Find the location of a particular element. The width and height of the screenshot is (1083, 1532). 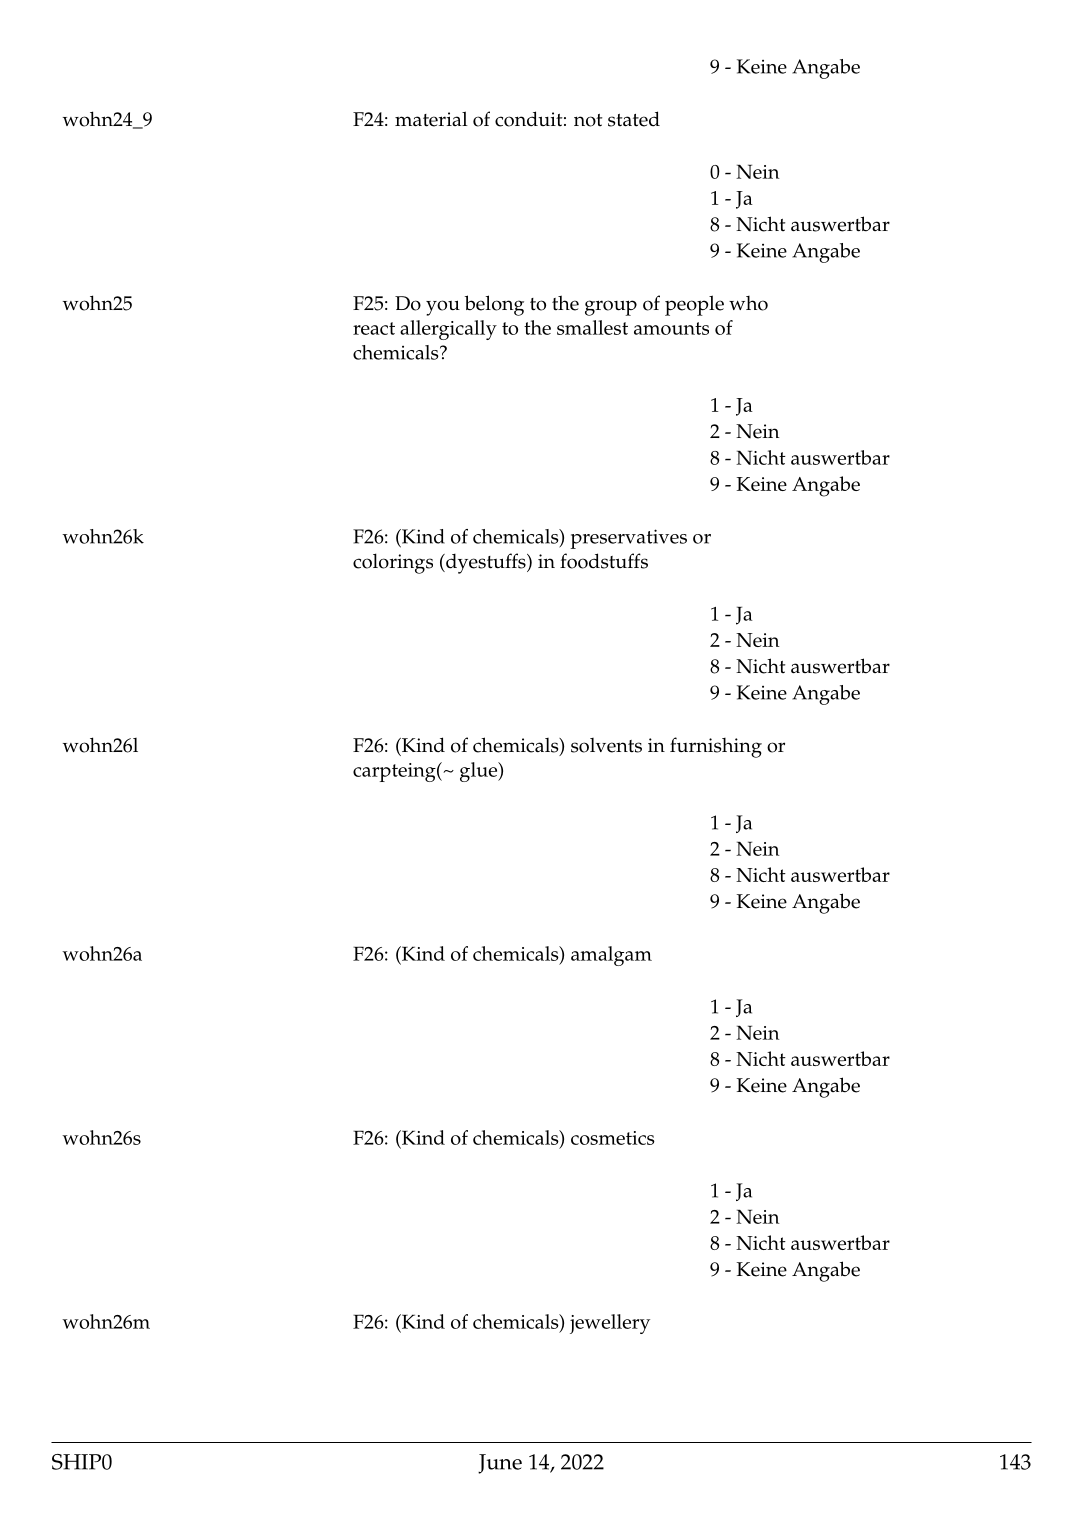

amalgam is located at coordinates (611, 956).
